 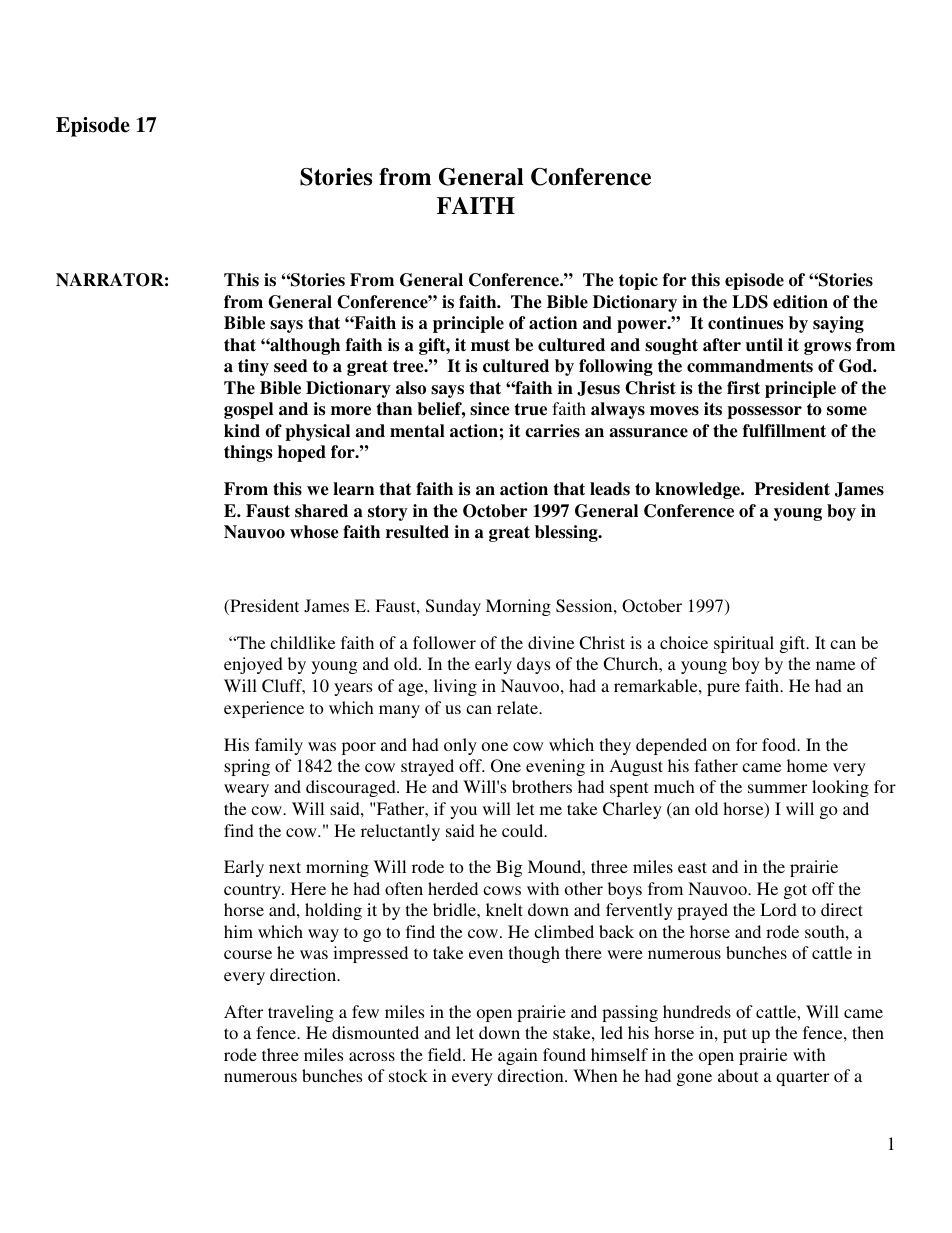 I want to click on name, so click(x=835, y=665).
